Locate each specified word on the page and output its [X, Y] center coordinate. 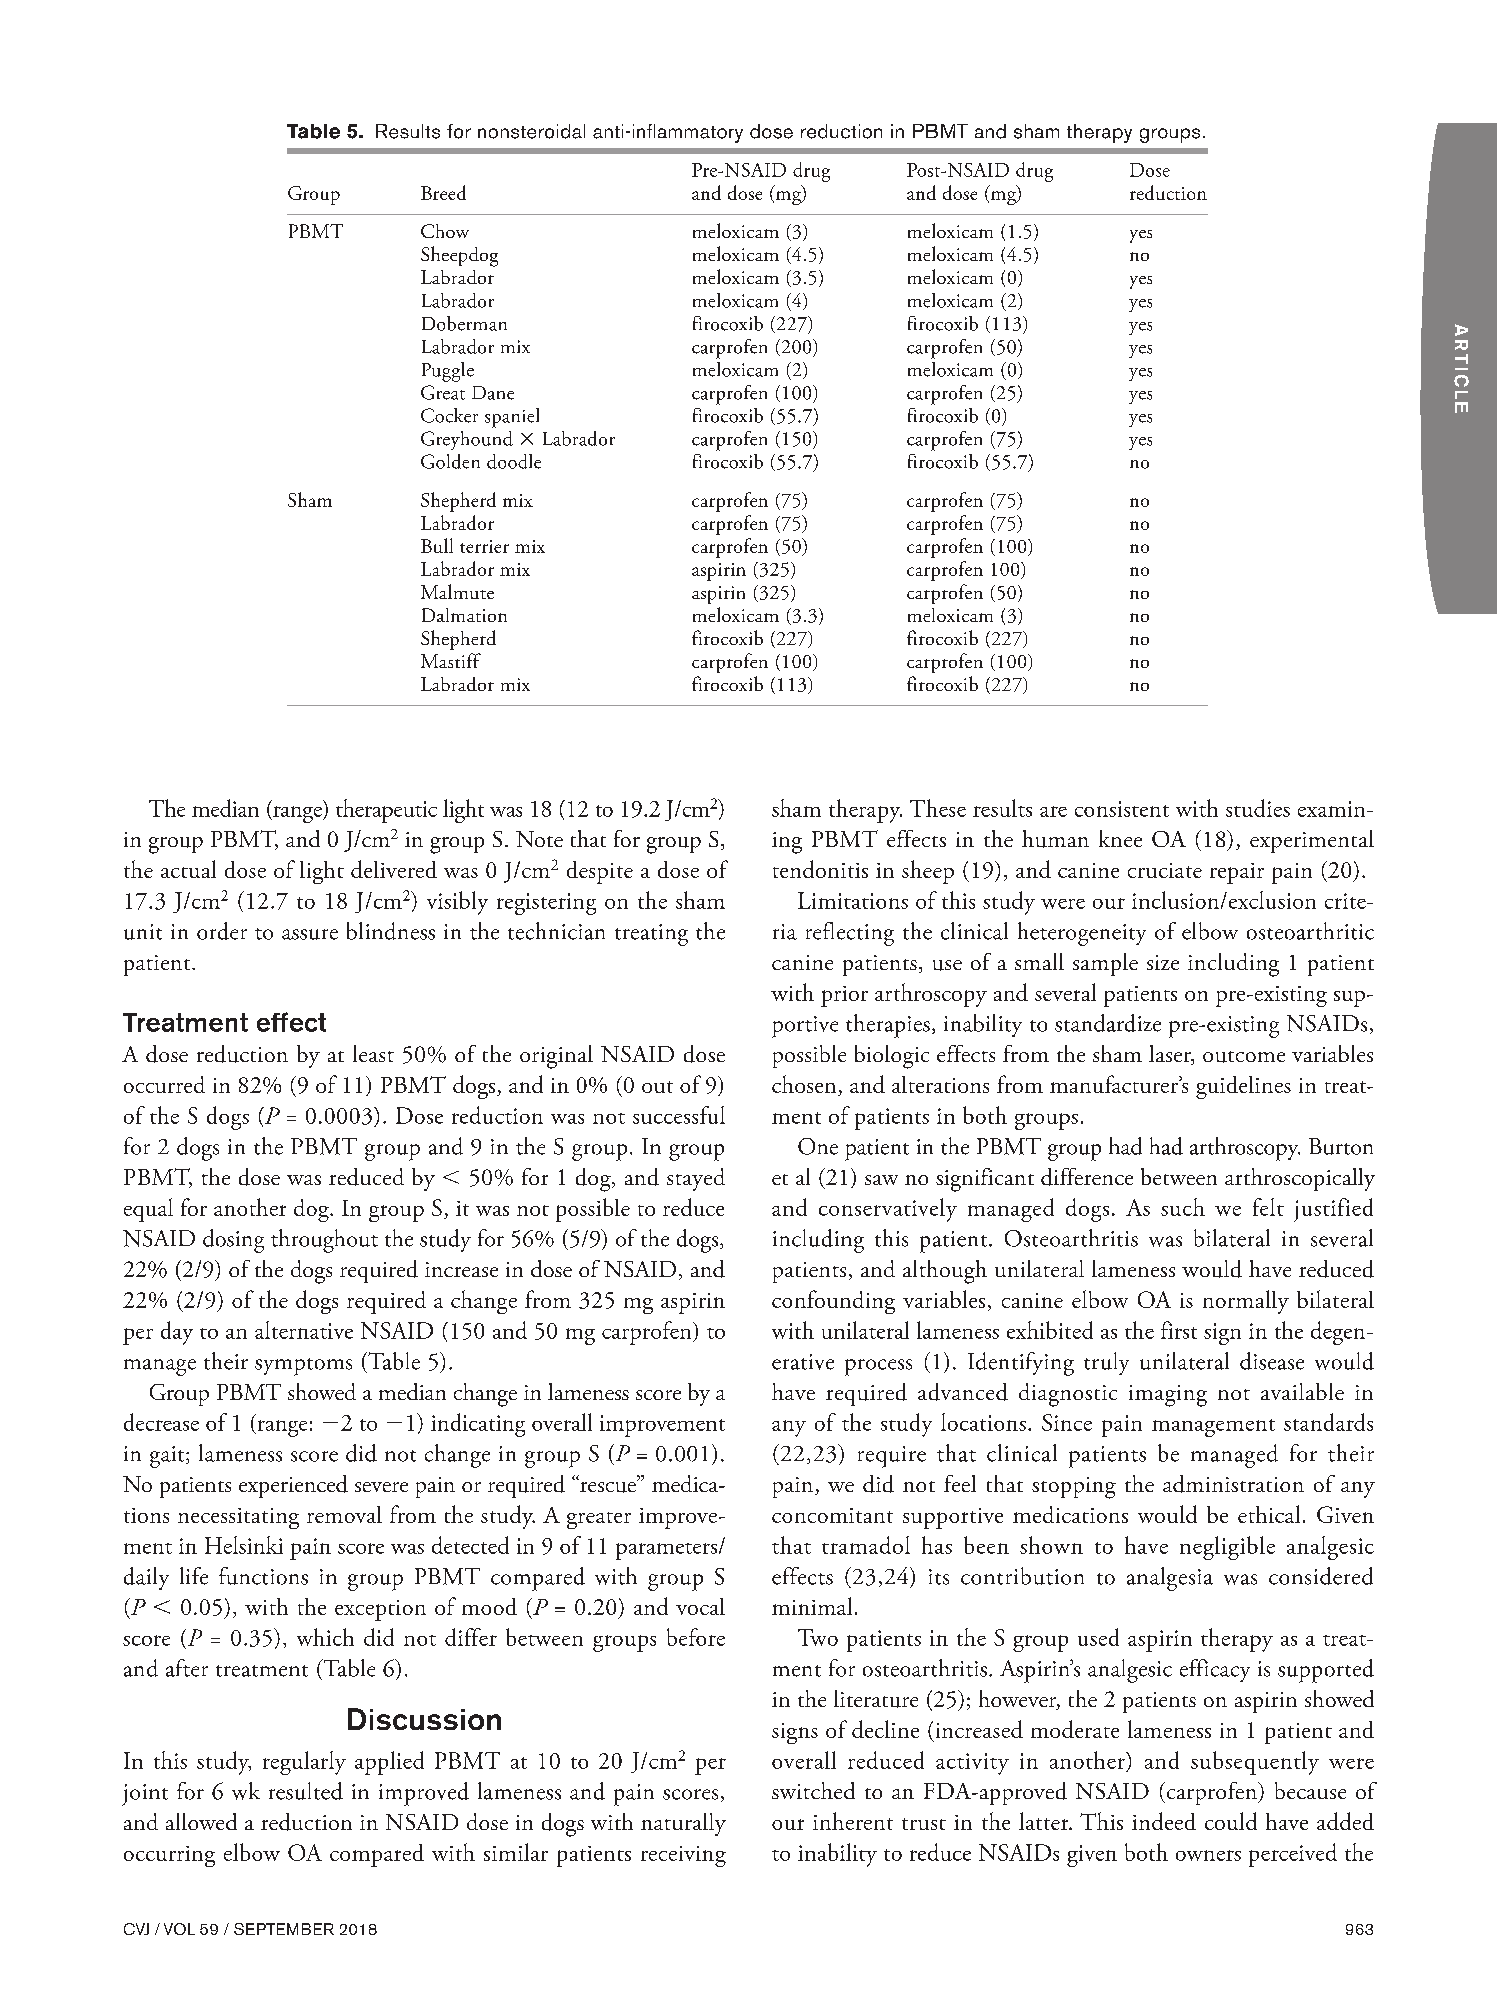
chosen [805, 1085]
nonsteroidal [531, 131]
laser [1171, 1055]
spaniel [512, 418]
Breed [443, 192]
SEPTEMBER [284, 1929]
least [373, 1053]
